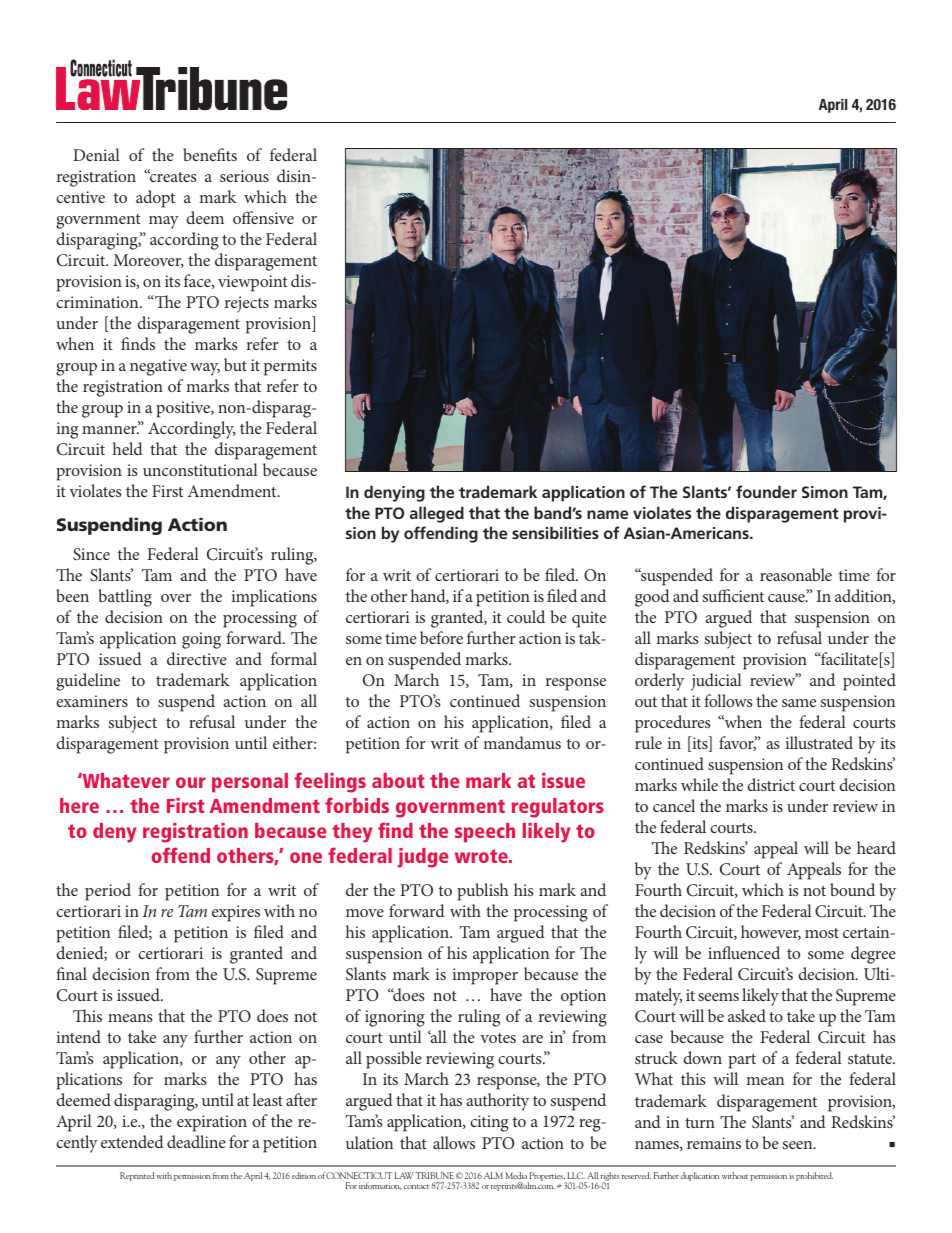 The width and height of the page is (952, 1233). What do you see at coordinates (799, 703) in the page?
I see `same` at bounding box center [799, 703].
